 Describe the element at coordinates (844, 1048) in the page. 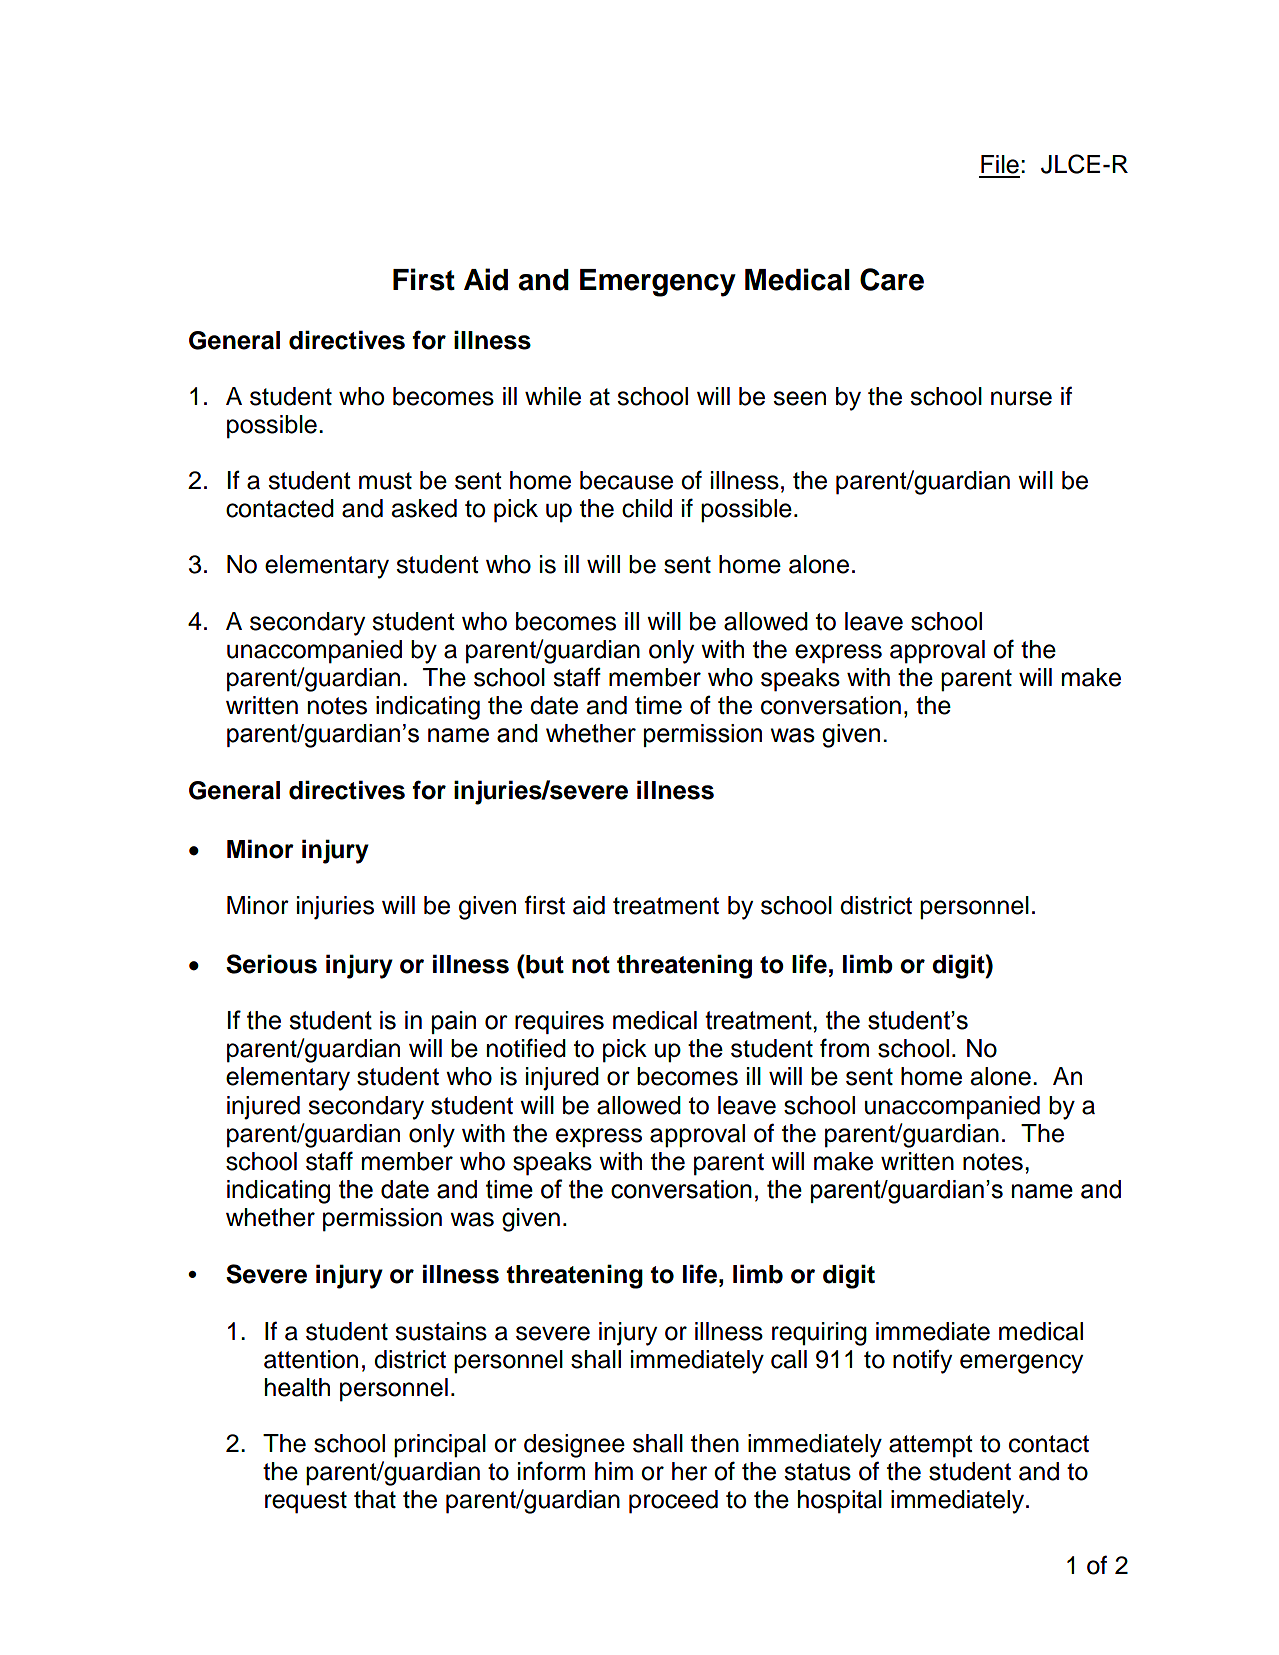

I see `from` at that location.
